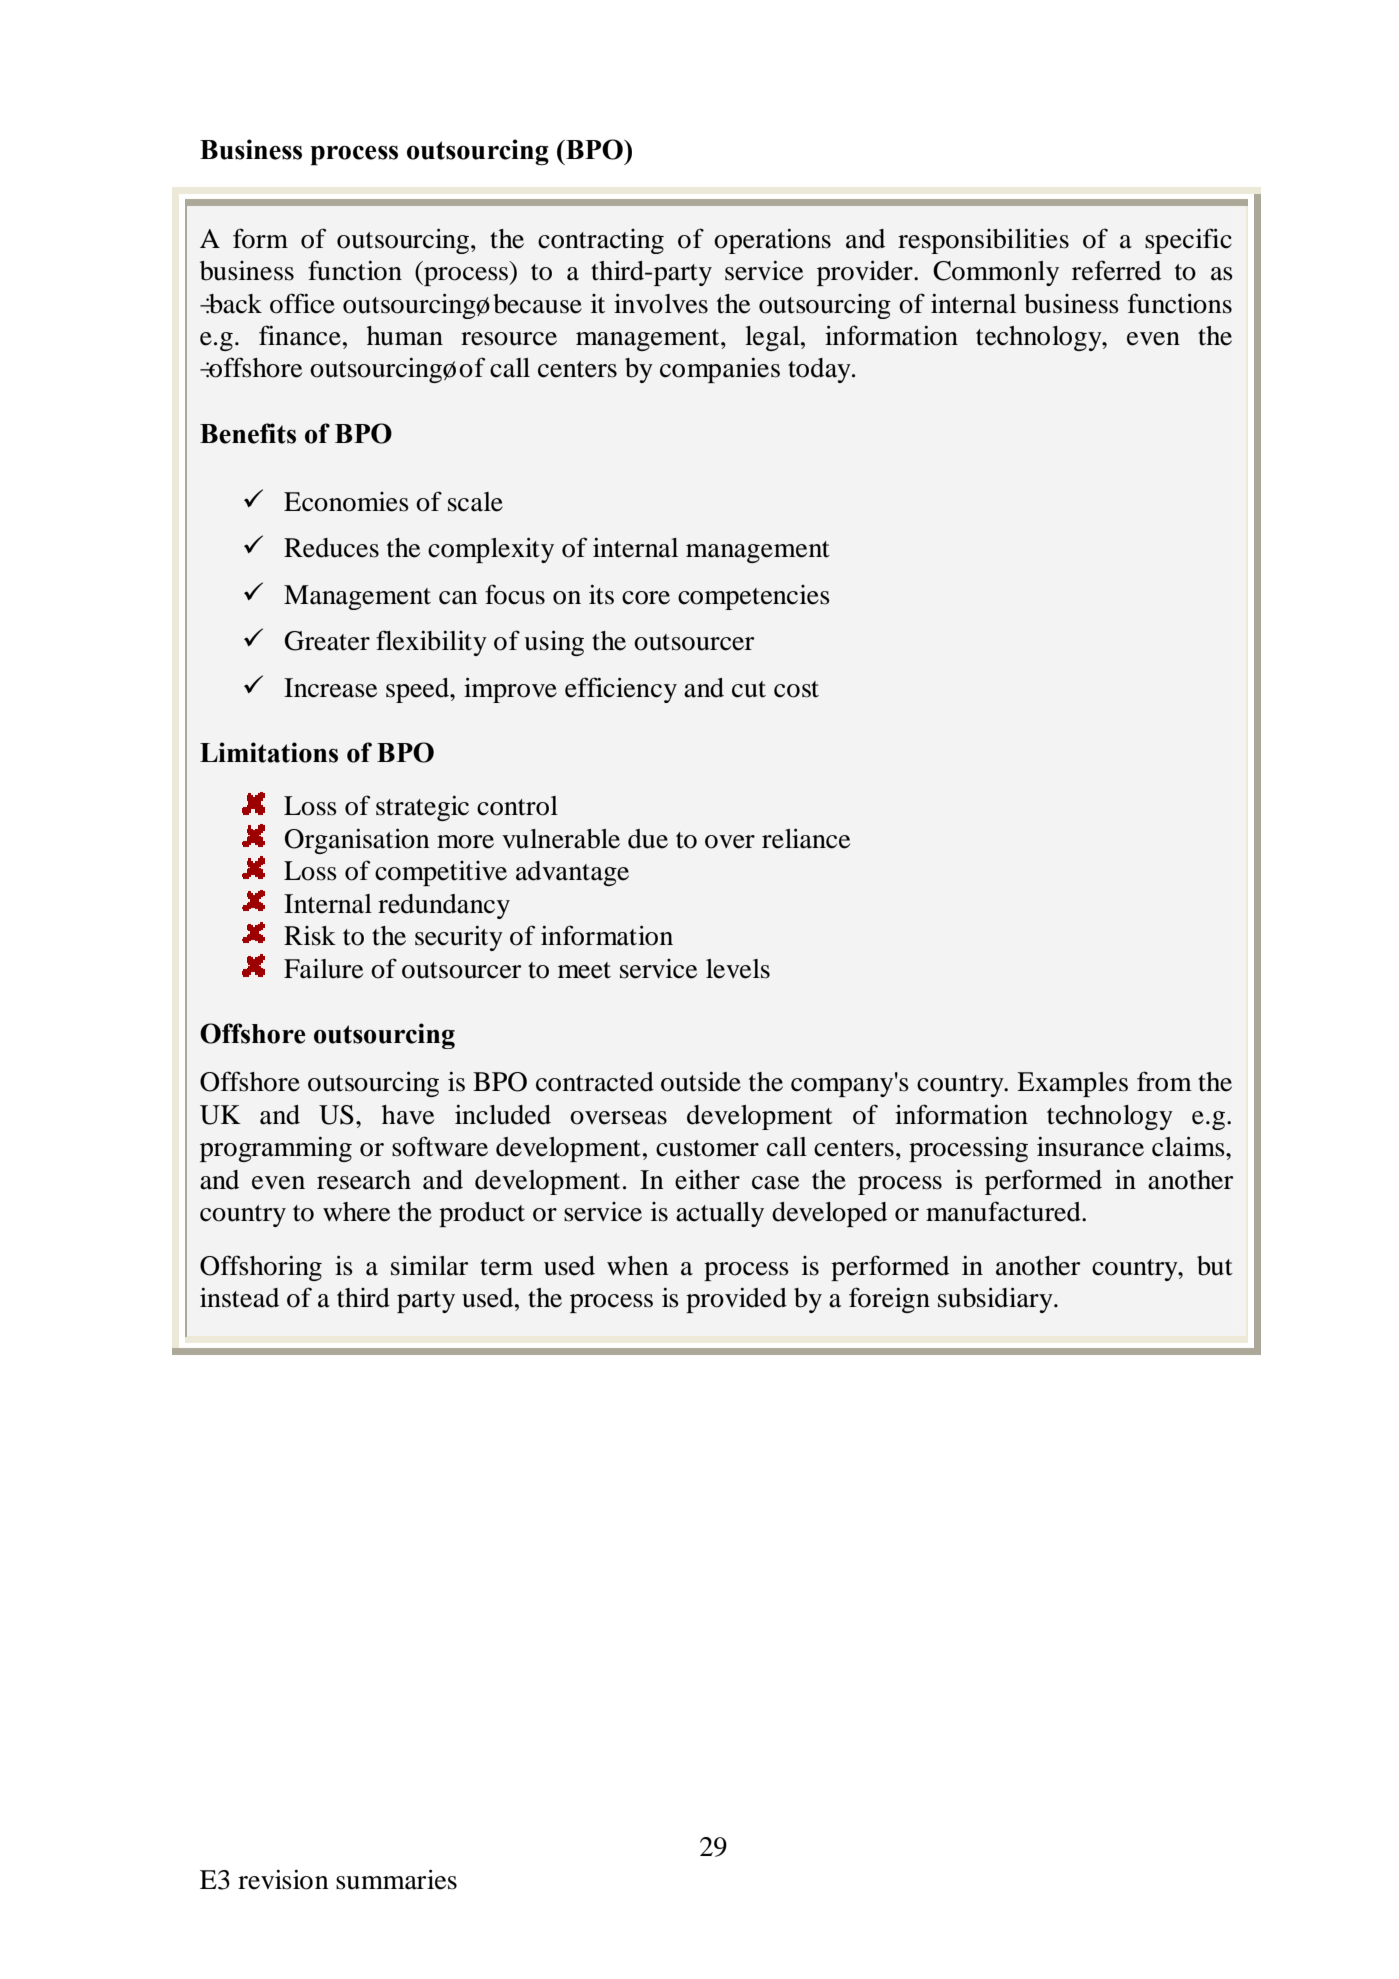 The height and width of the screenshot is (1979, 1399). Describe the element at coordinates (283, 1879) in the screenshot. I see `revision` at that location.
